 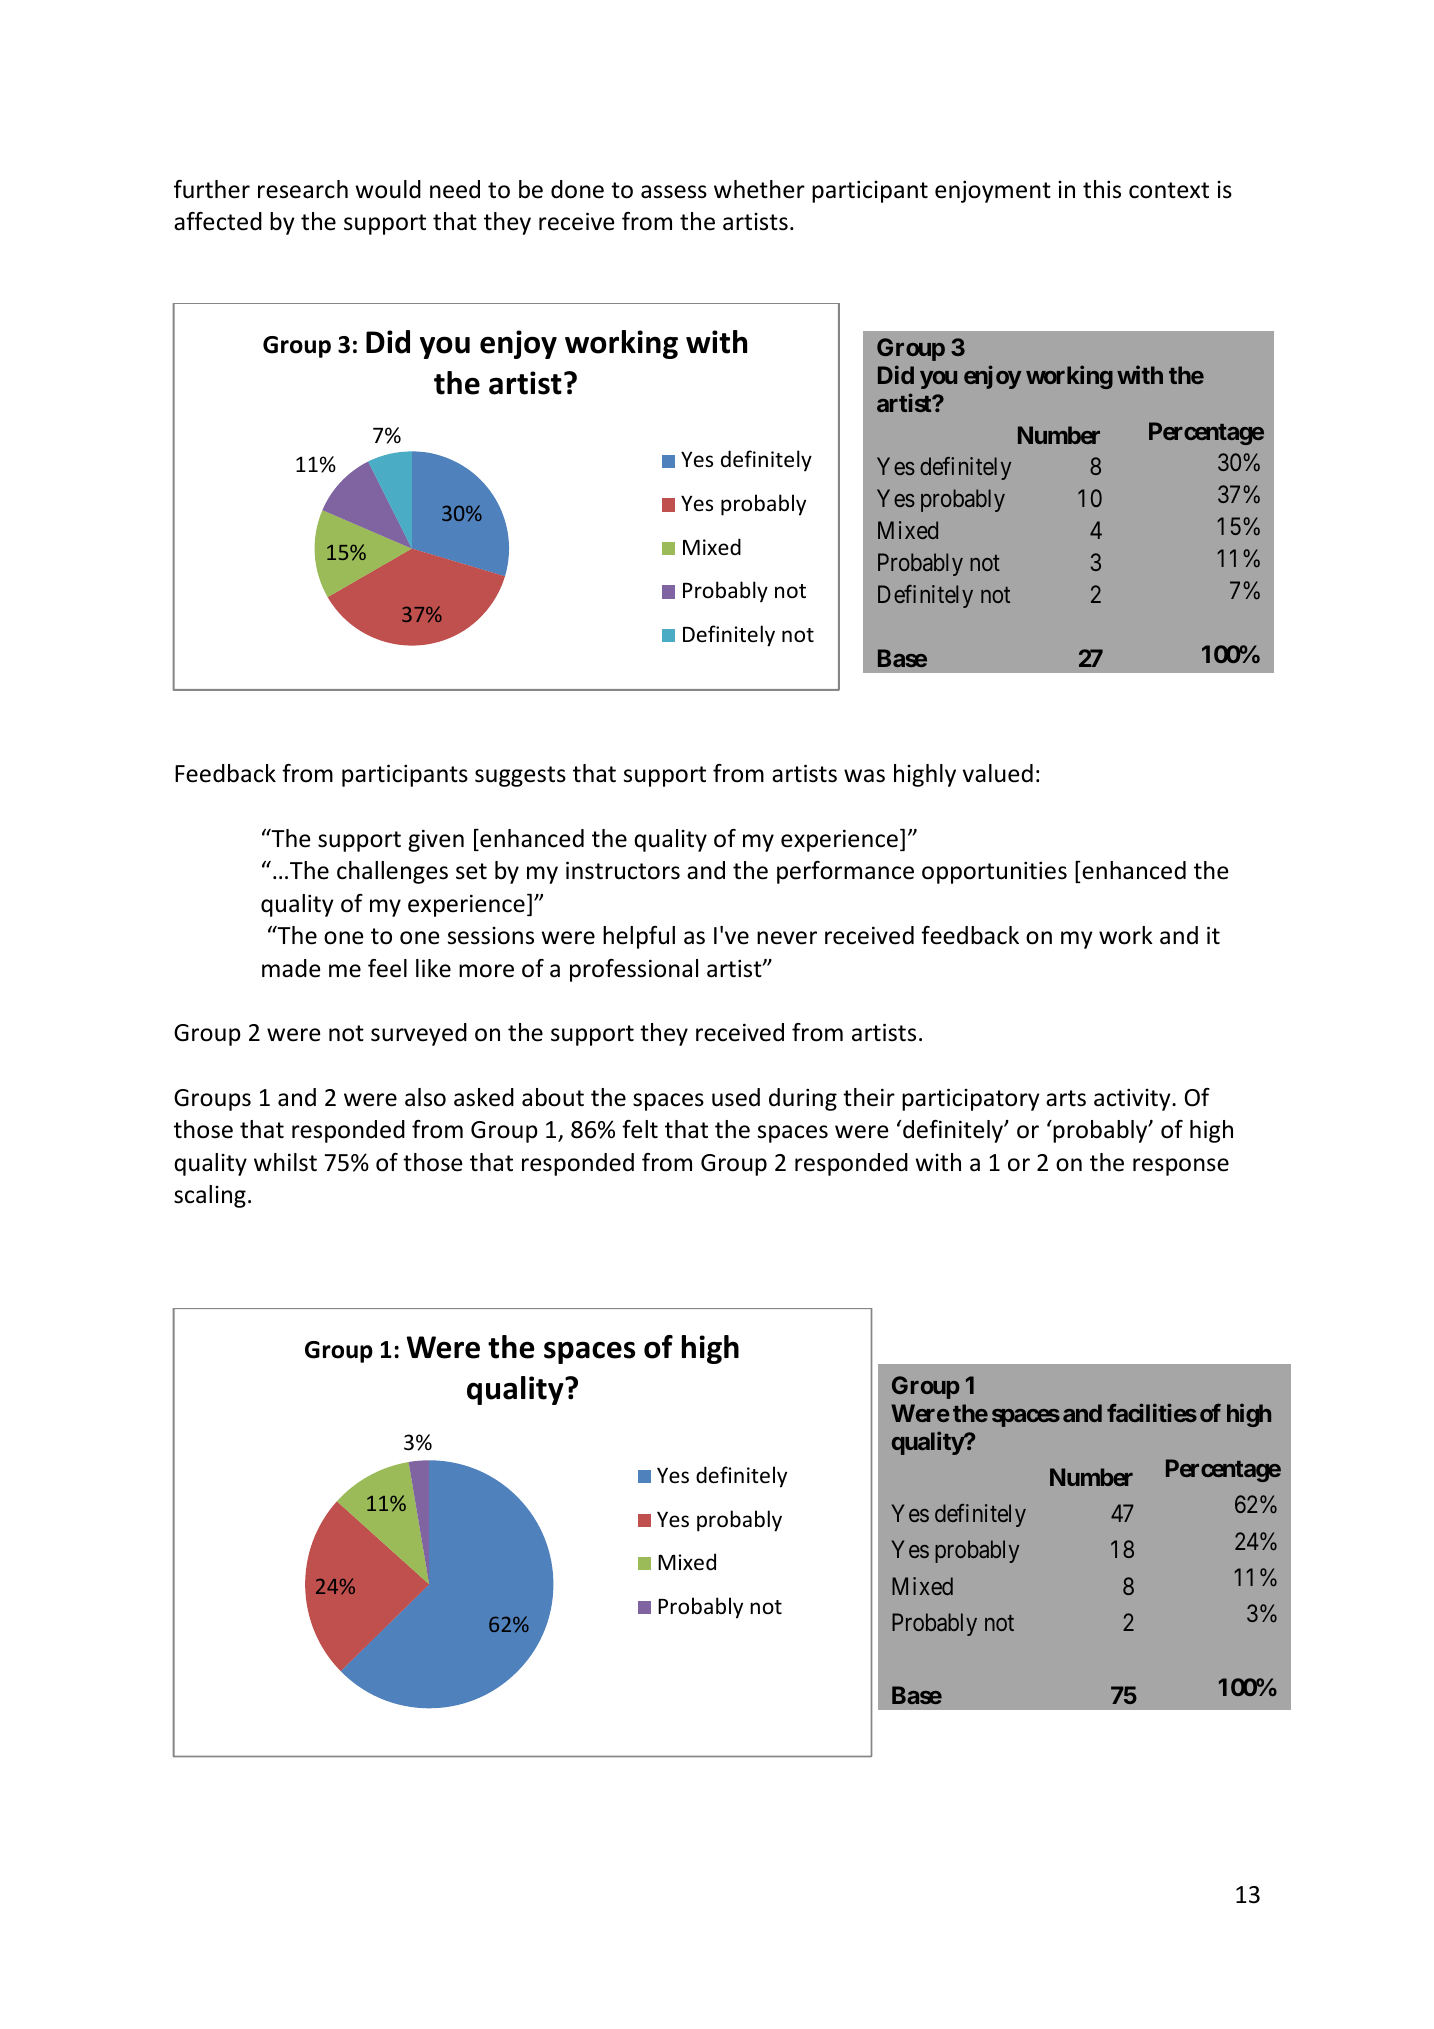 I want to click on instructors, so click(x=623, y=870).
